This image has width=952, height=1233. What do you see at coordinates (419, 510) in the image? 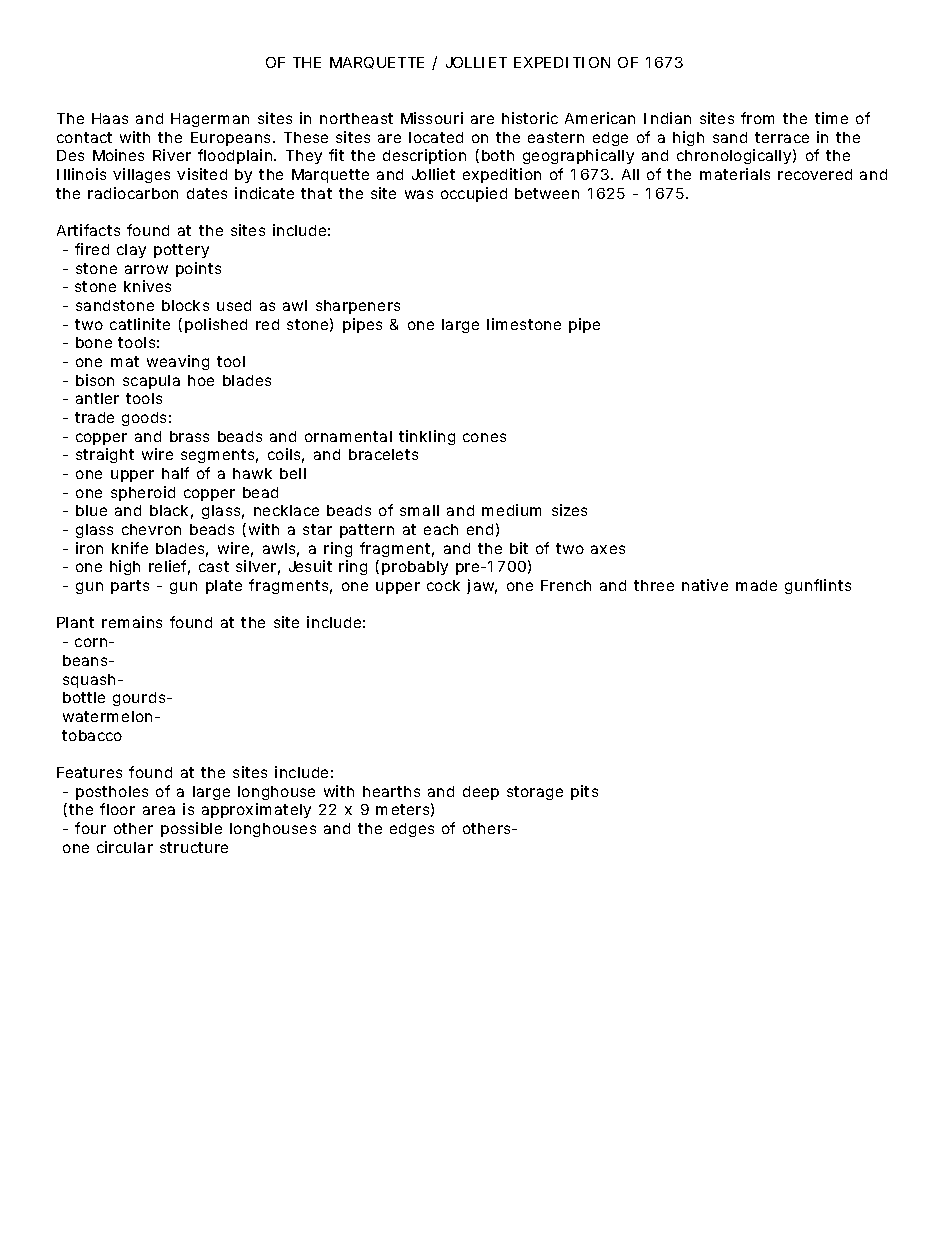
I see `small` at bounding box center [419, 510].
